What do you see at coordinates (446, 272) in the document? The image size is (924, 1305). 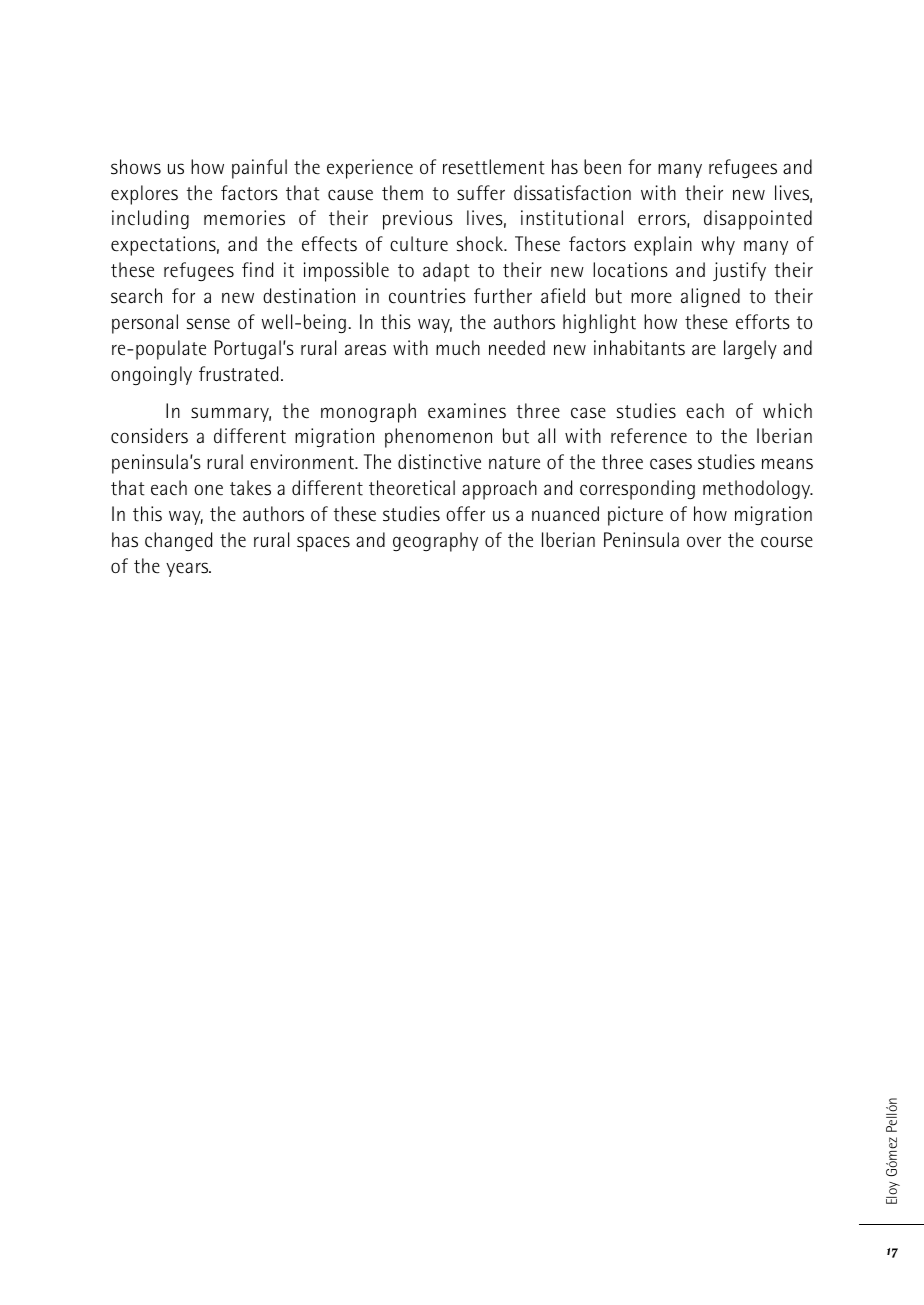 I see `adapt` at bounding box center [446, 272].
